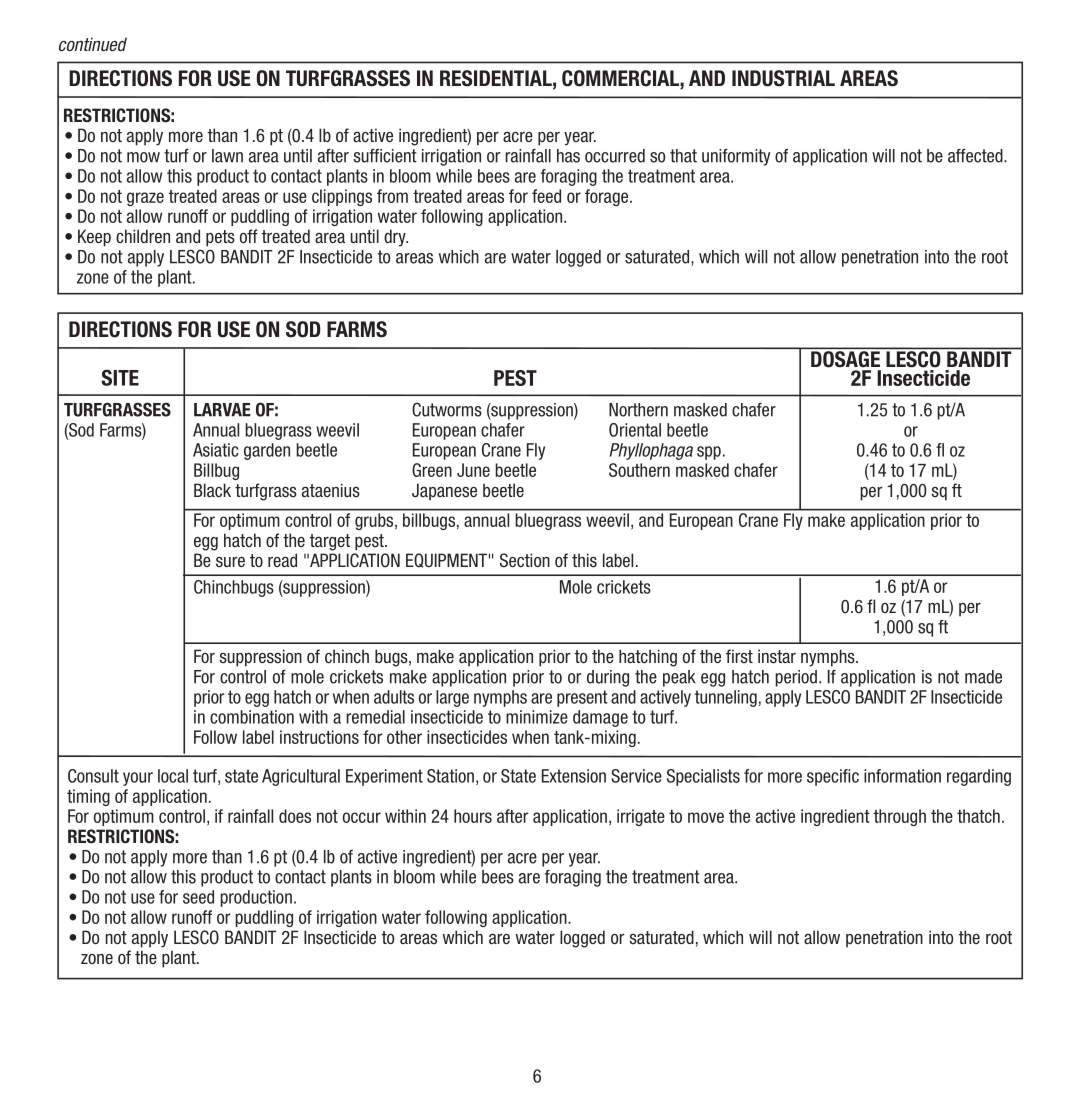  What do you see at coordinates (976, 156) in the screenshot?
I see `affected` at bounding box center [976, 156].
